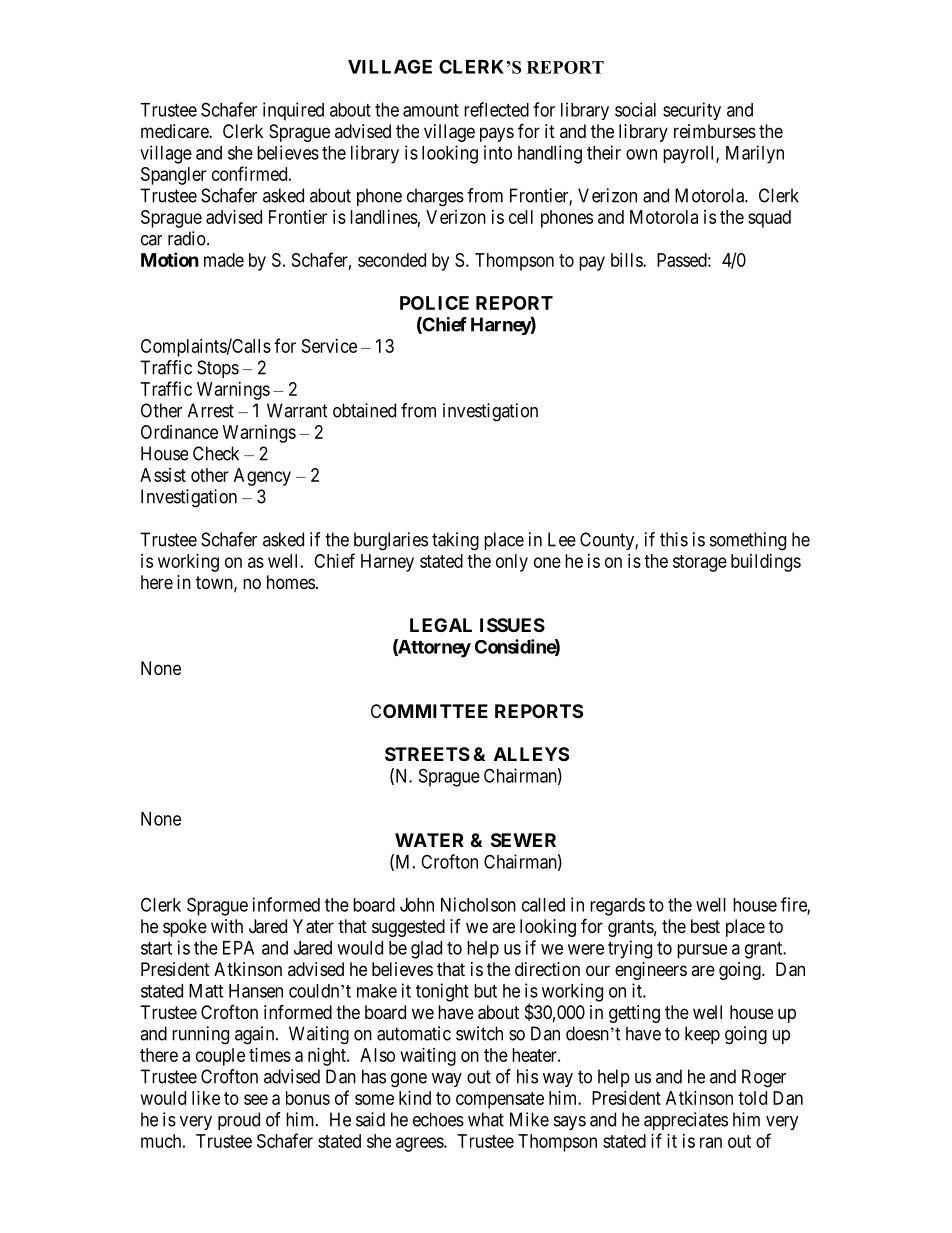 The image size is (952, 1233). What do you see at coordinates (486, 1119) in the image?
I see `what` at bounding box center [486, 1119].
